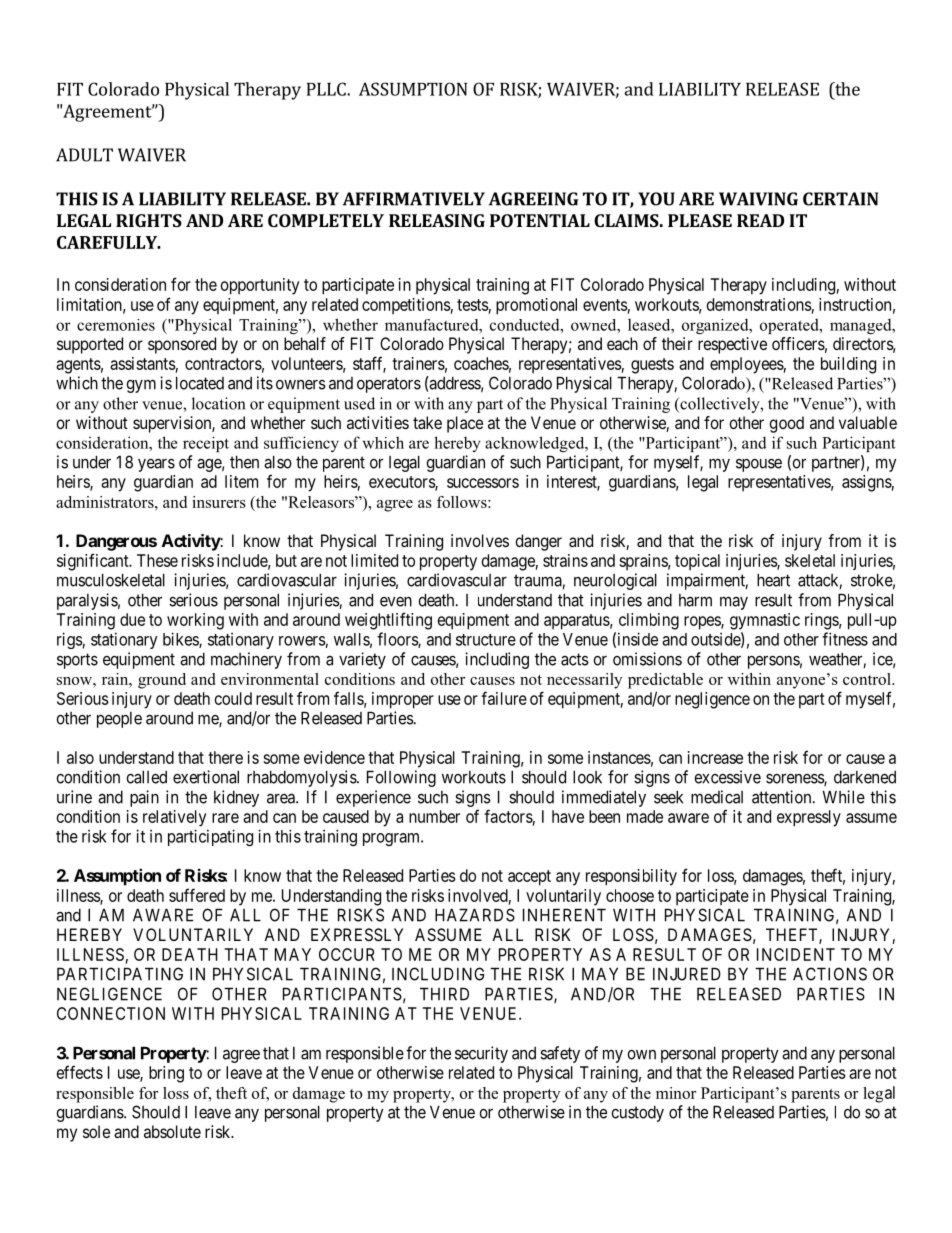  What do you see at coordinates (156, 465) in the screenshot?
I see `years` at bounding box center [156, 465].
